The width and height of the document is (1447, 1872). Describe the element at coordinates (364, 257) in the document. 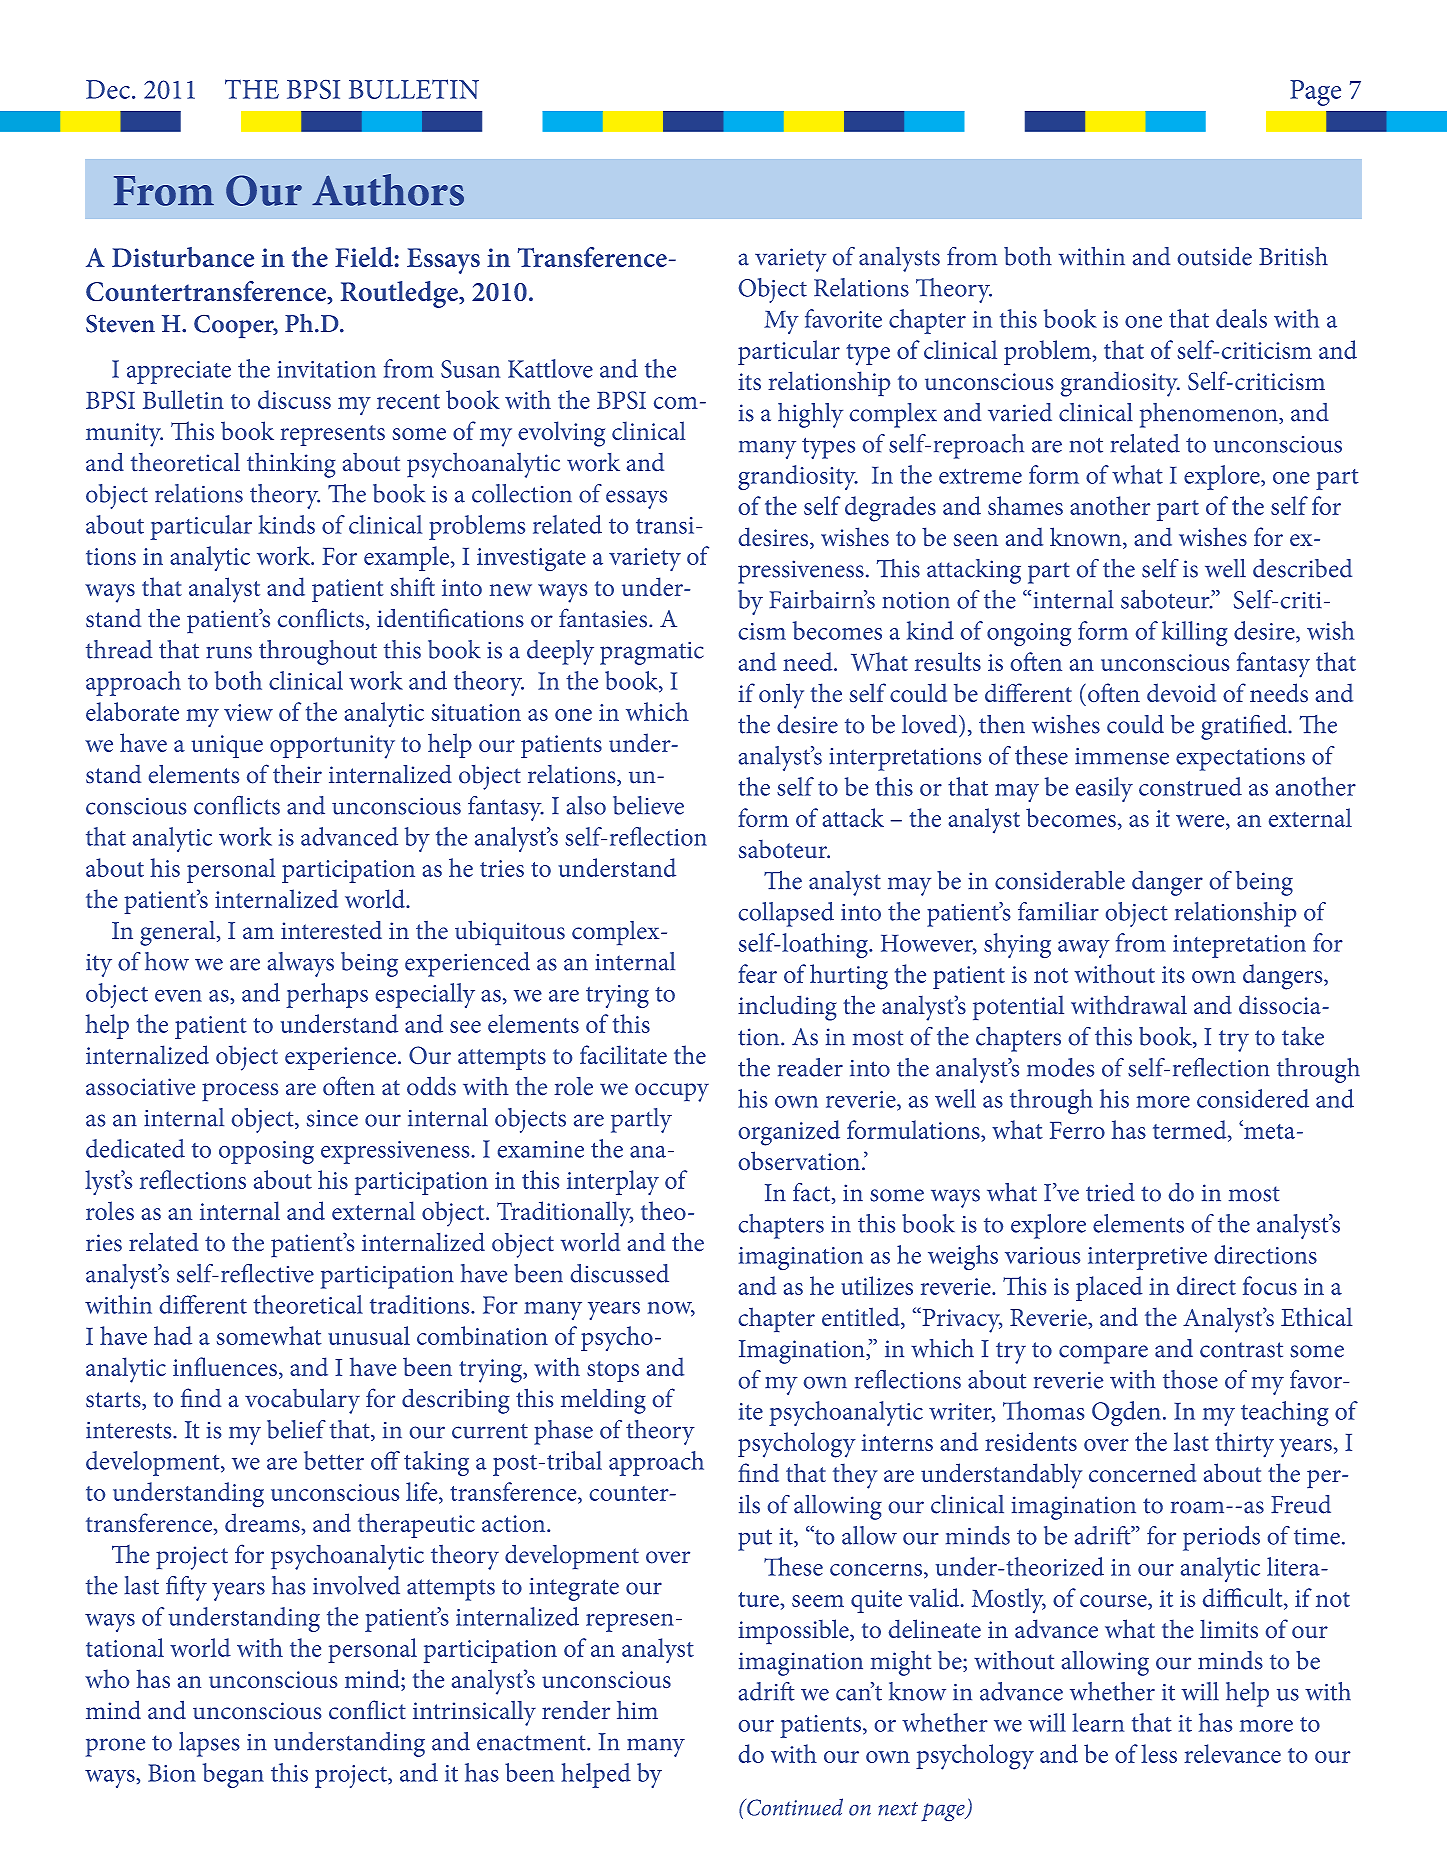

I see `Field` at that location.
